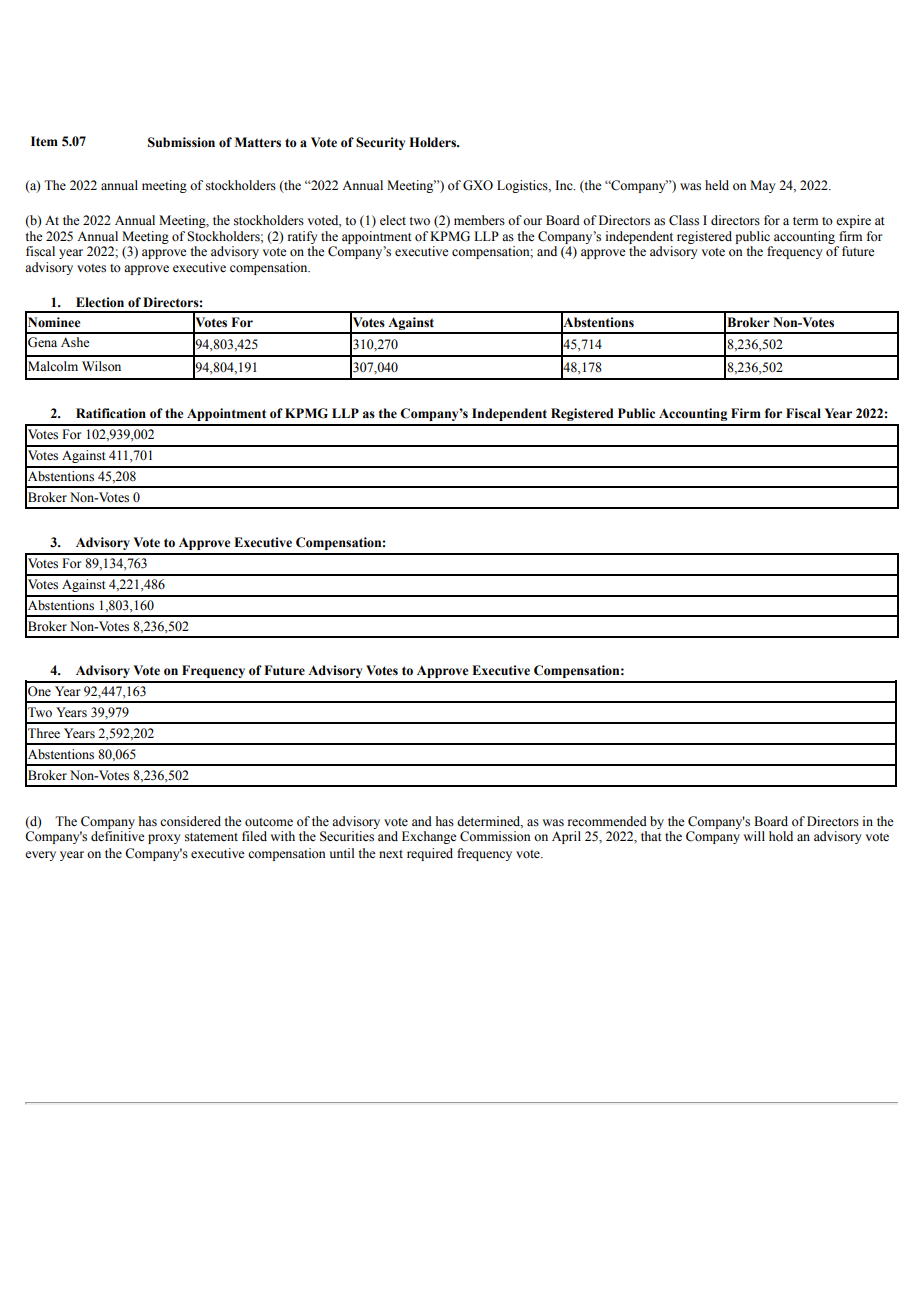  Describe the element at coordinates (607, 821) in the document. I see `recommended` at that location.
